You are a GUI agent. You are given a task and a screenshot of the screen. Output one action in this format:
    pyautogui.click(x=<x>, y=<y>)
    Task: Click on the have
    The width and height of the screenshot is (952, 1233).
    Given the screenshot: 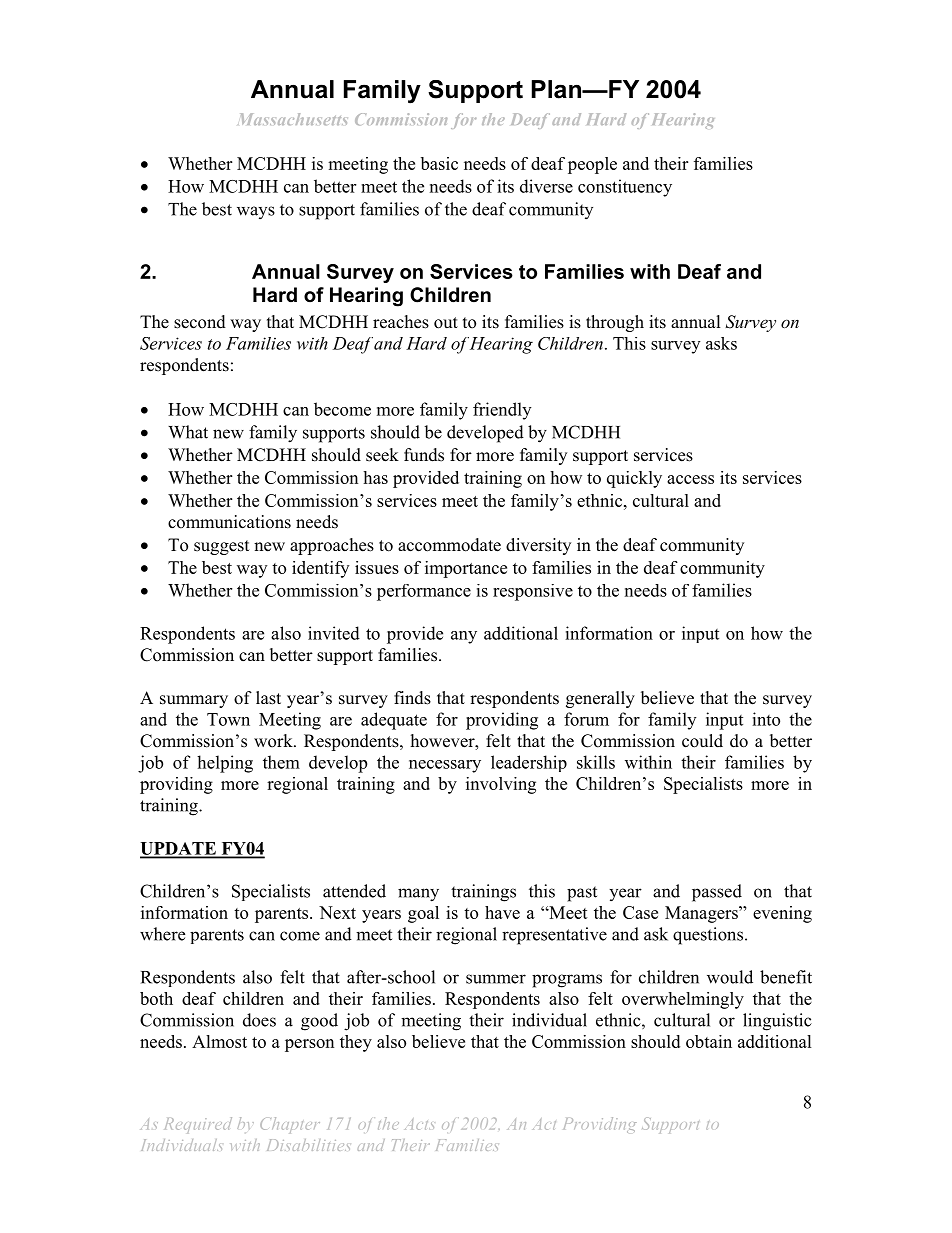 What is the action you would take?
    pyautogui.click(x=502, y=912)
